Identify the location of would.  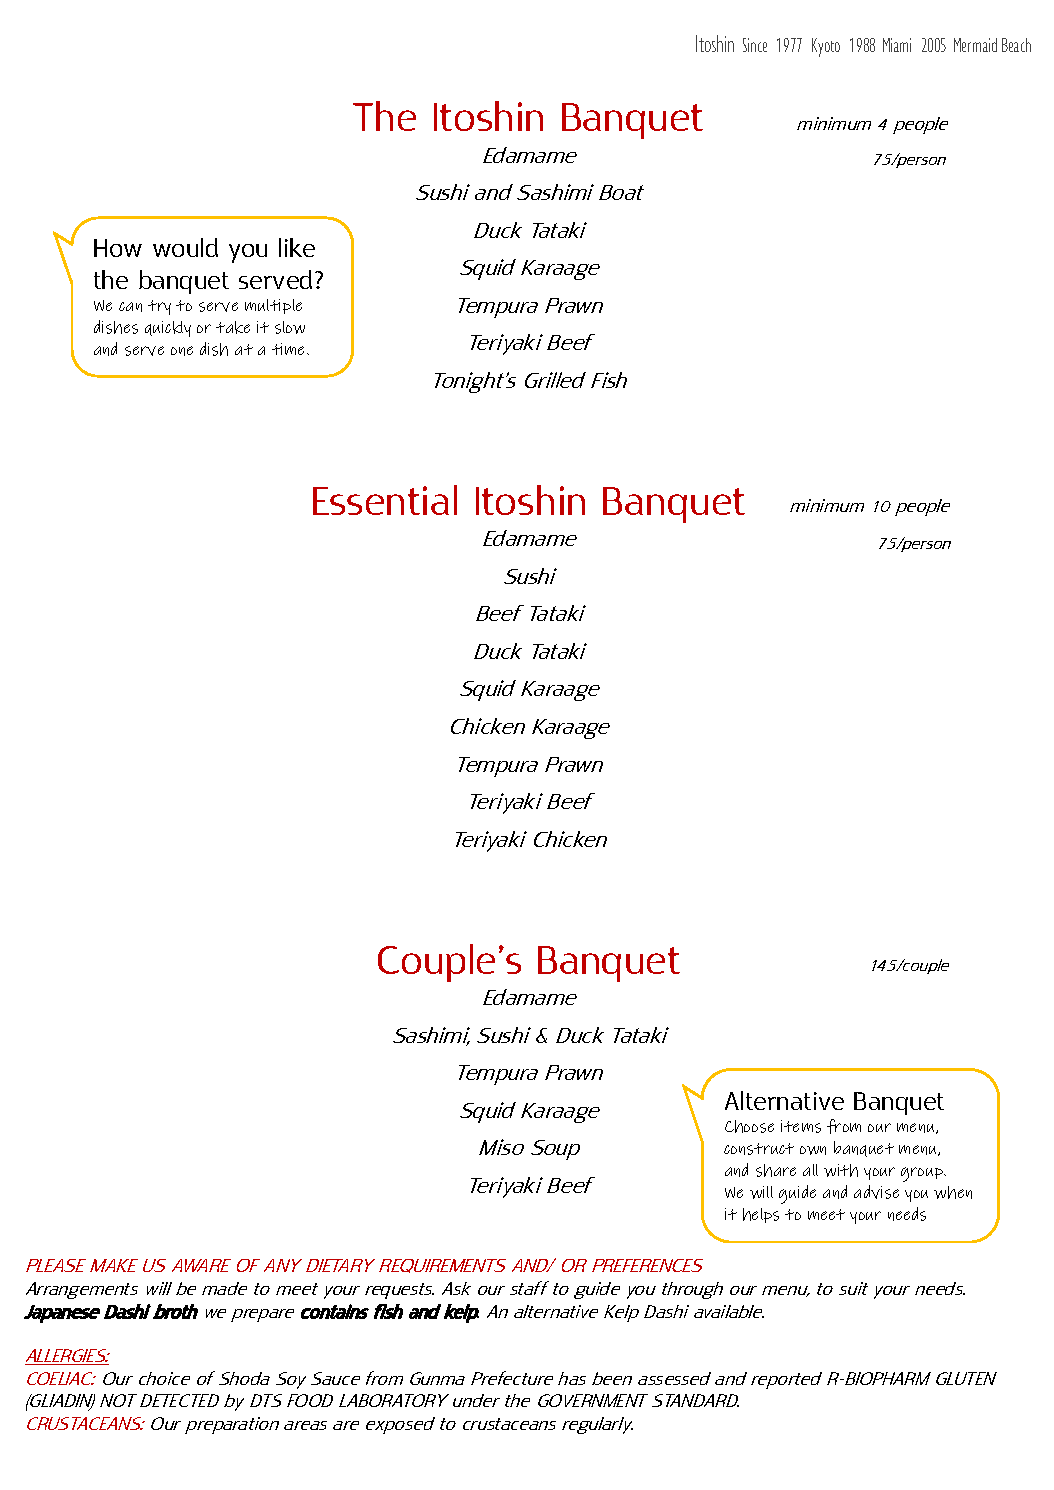
(185, 247).
